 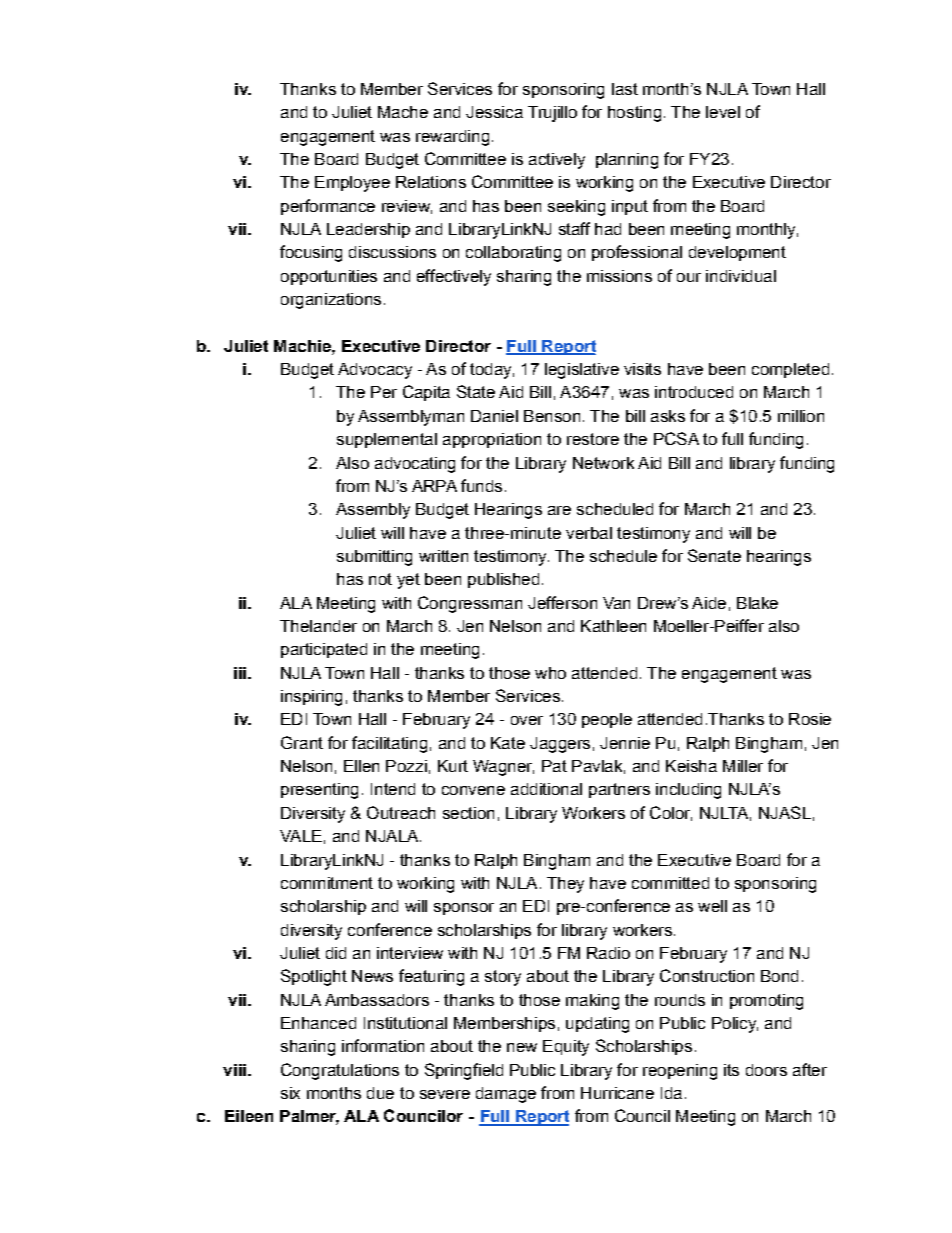 What do you see at coordinates (494, 112) in the document?
I see `Jessica` at bounding box center [494, 112].
